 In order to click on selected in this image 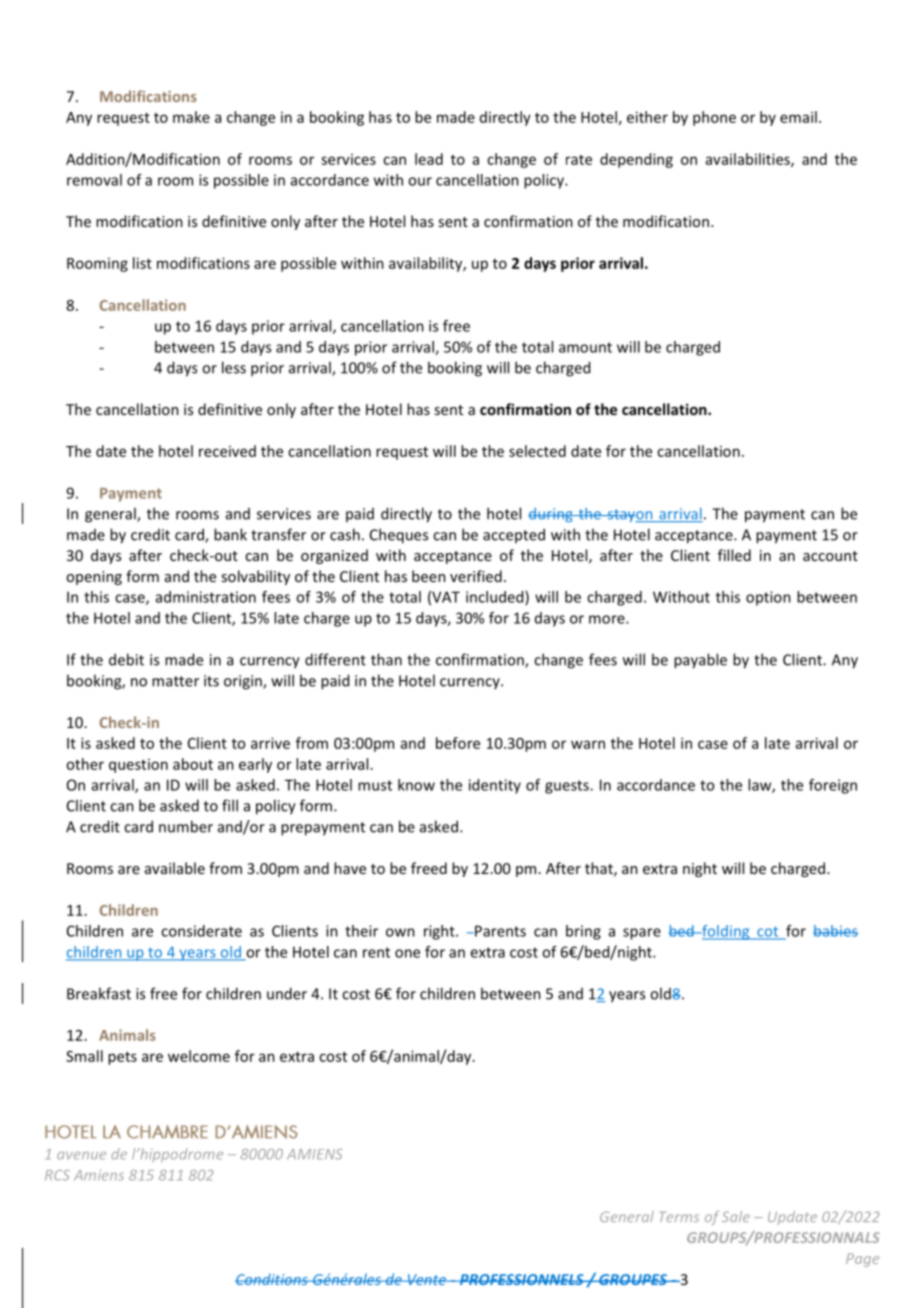, I will do `click(537, 451)`.
